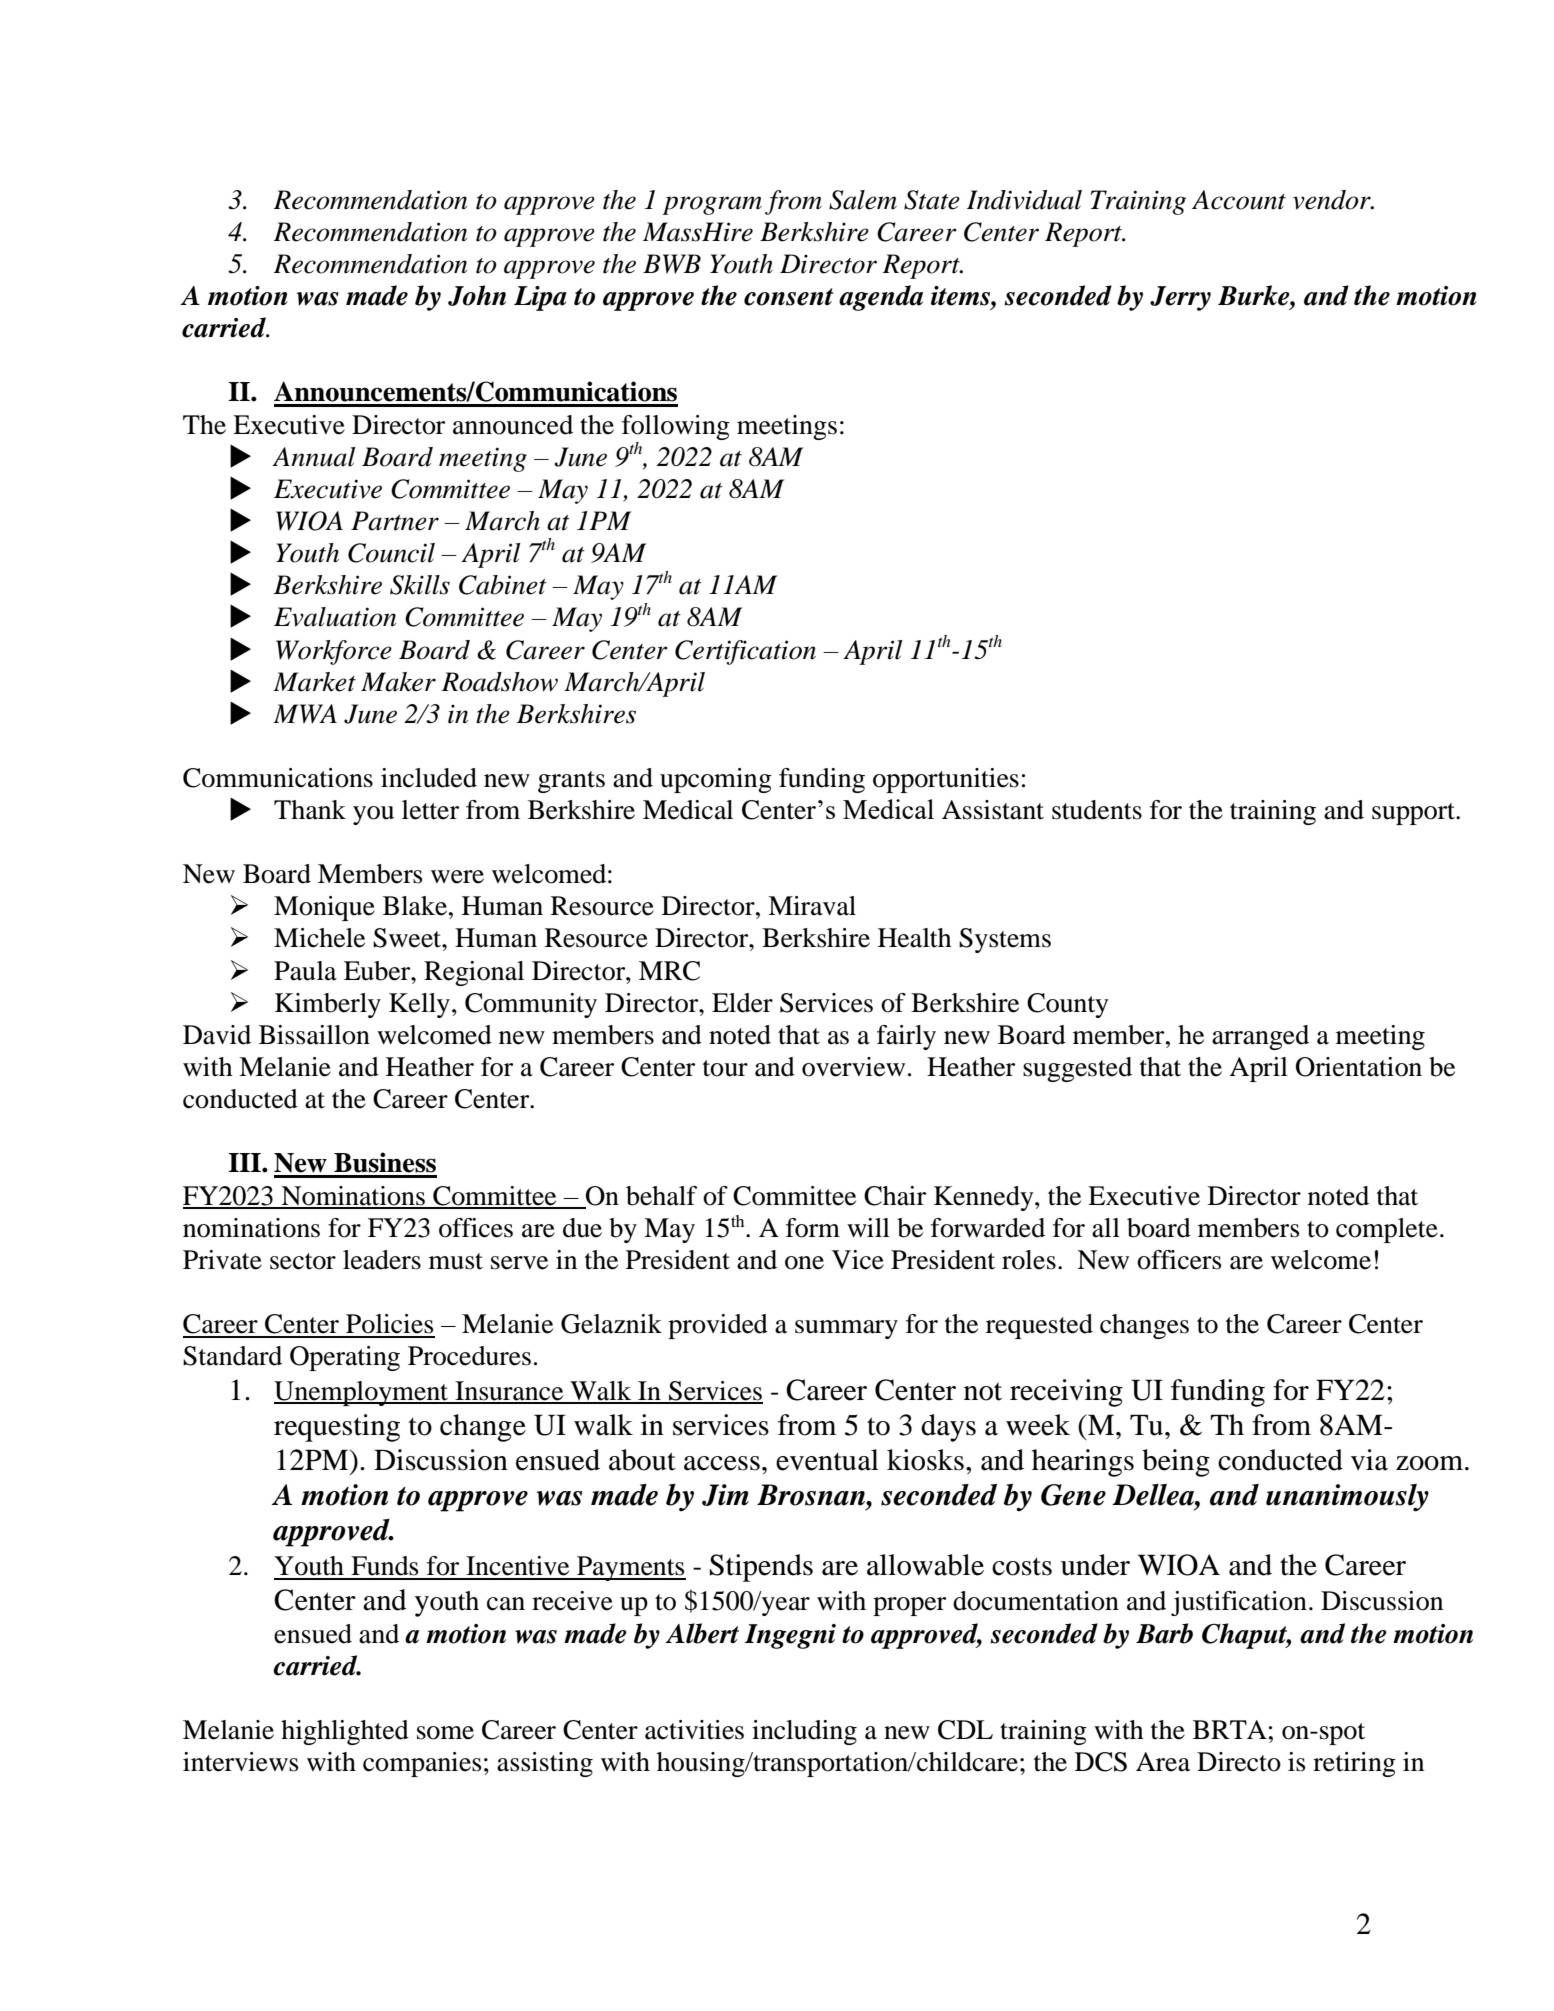  What do you see at coordinates (1260, 1037) in the image?
I see `arranged` at bounding box center [1260, 1037].
